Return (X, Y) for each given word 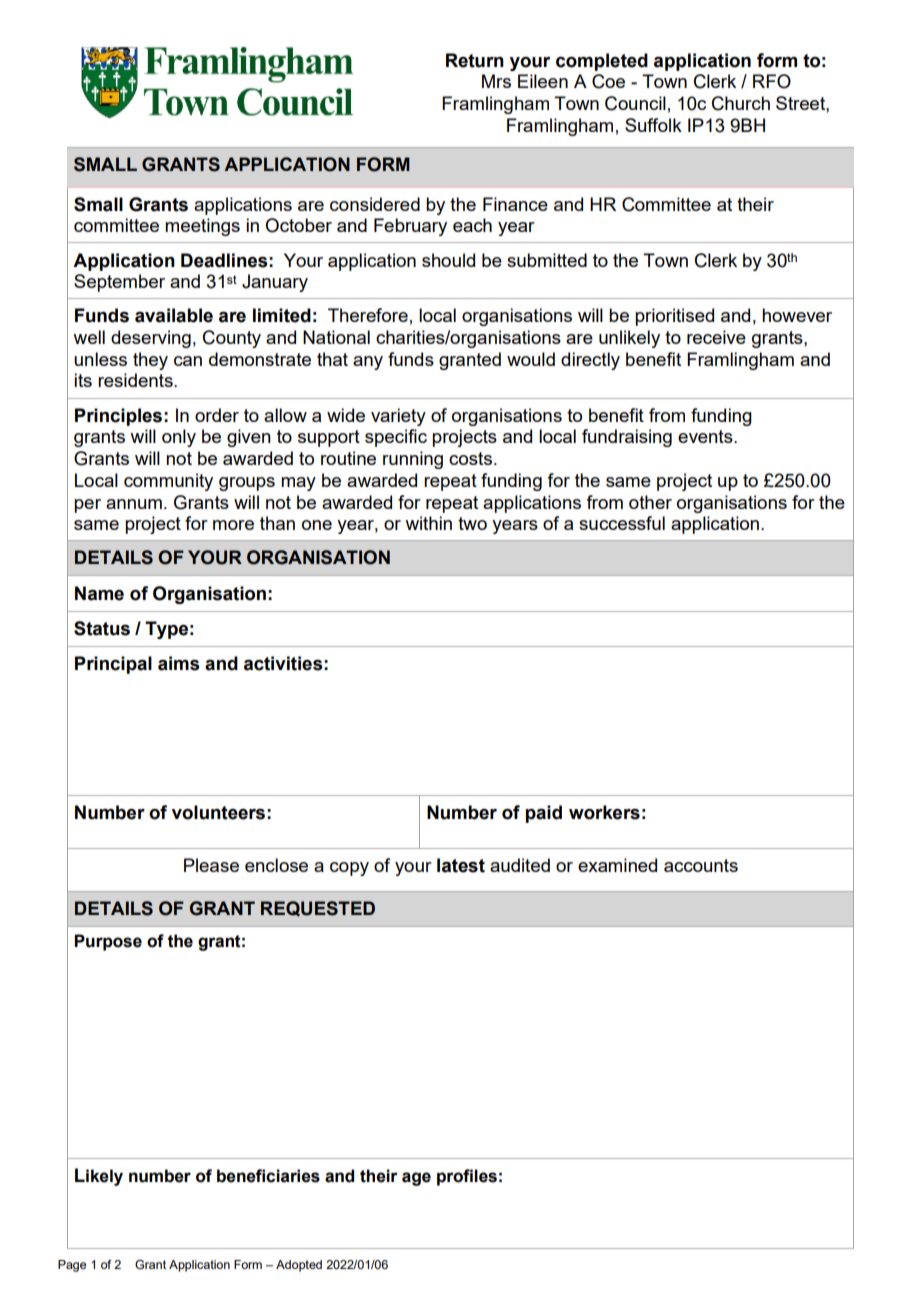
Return (475, 60)
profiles (467, 1177)
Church (741, 103)
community (168, 482)
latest (461, 865)
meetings (202, 227)
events (706, 436)
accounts (701, 865)
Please (211, 865)
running (413, 460)
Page (72, 1266)
